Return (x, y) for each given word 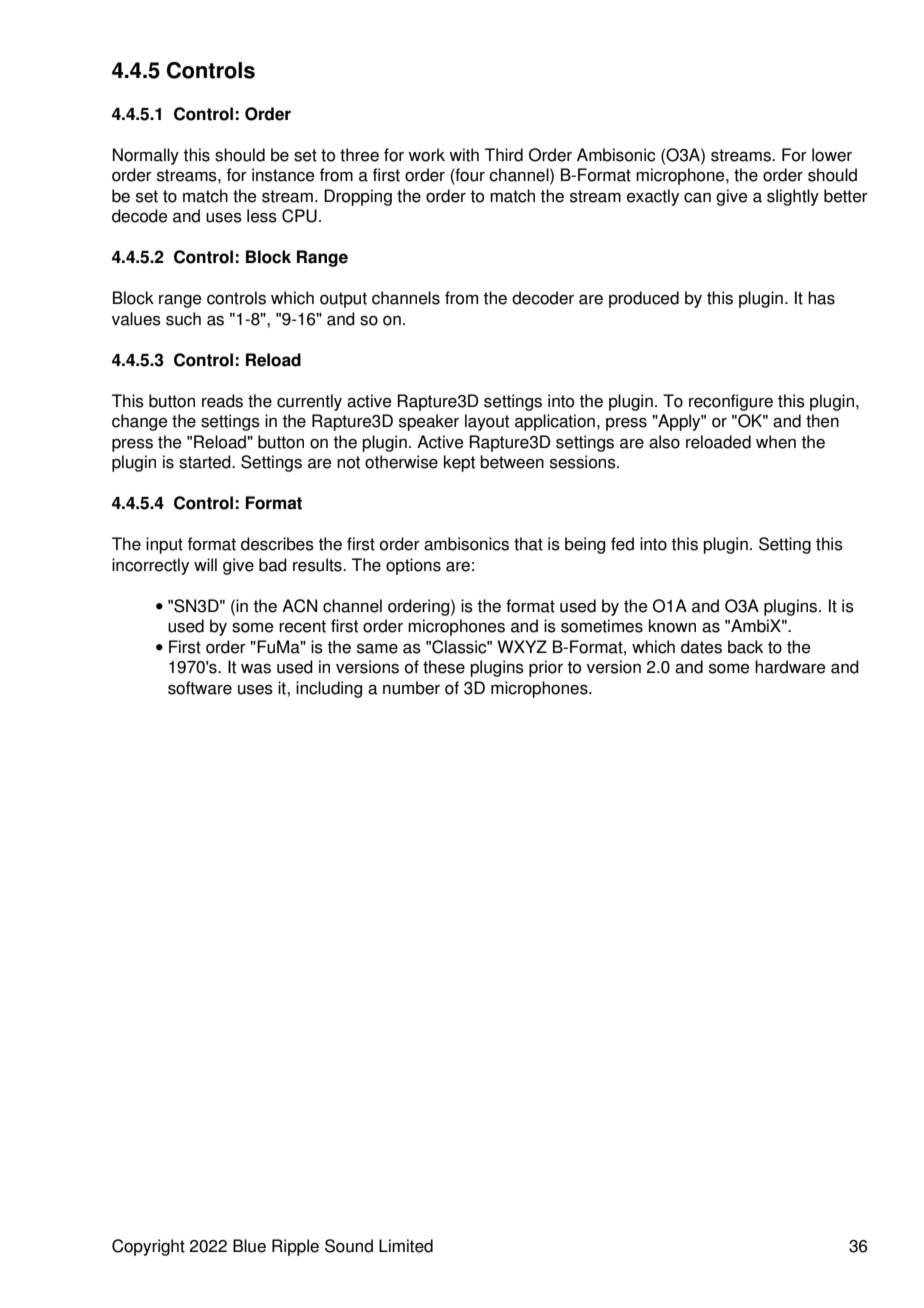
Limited (406, 1246)
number (411, 688)
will (205, 564)
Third (504, 155)
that (528, 544)
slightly (793, 197)
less (262, 216)
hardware (790, 667)
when (776, 442)
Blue (249, 1246)
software (200, 688)
